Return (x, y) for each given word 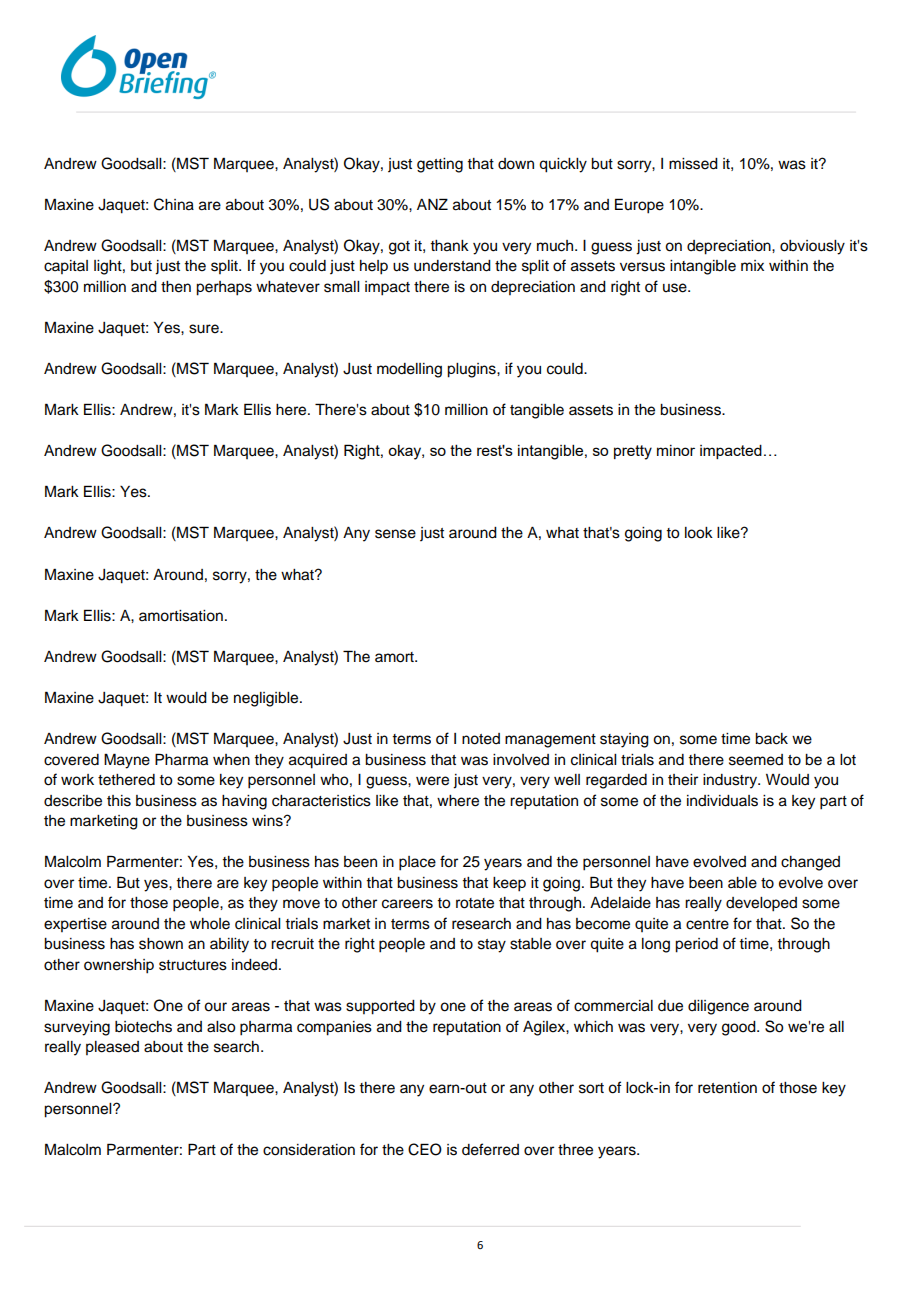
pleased (112, 1048)
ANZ (432, 204)
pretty (633, 452)
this (119, 801)
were (432, 781)
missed (693, 164)
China (174, 204)
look (699, 533)
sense (395, 534)
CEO (425, 1149)
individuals (722, 801)
